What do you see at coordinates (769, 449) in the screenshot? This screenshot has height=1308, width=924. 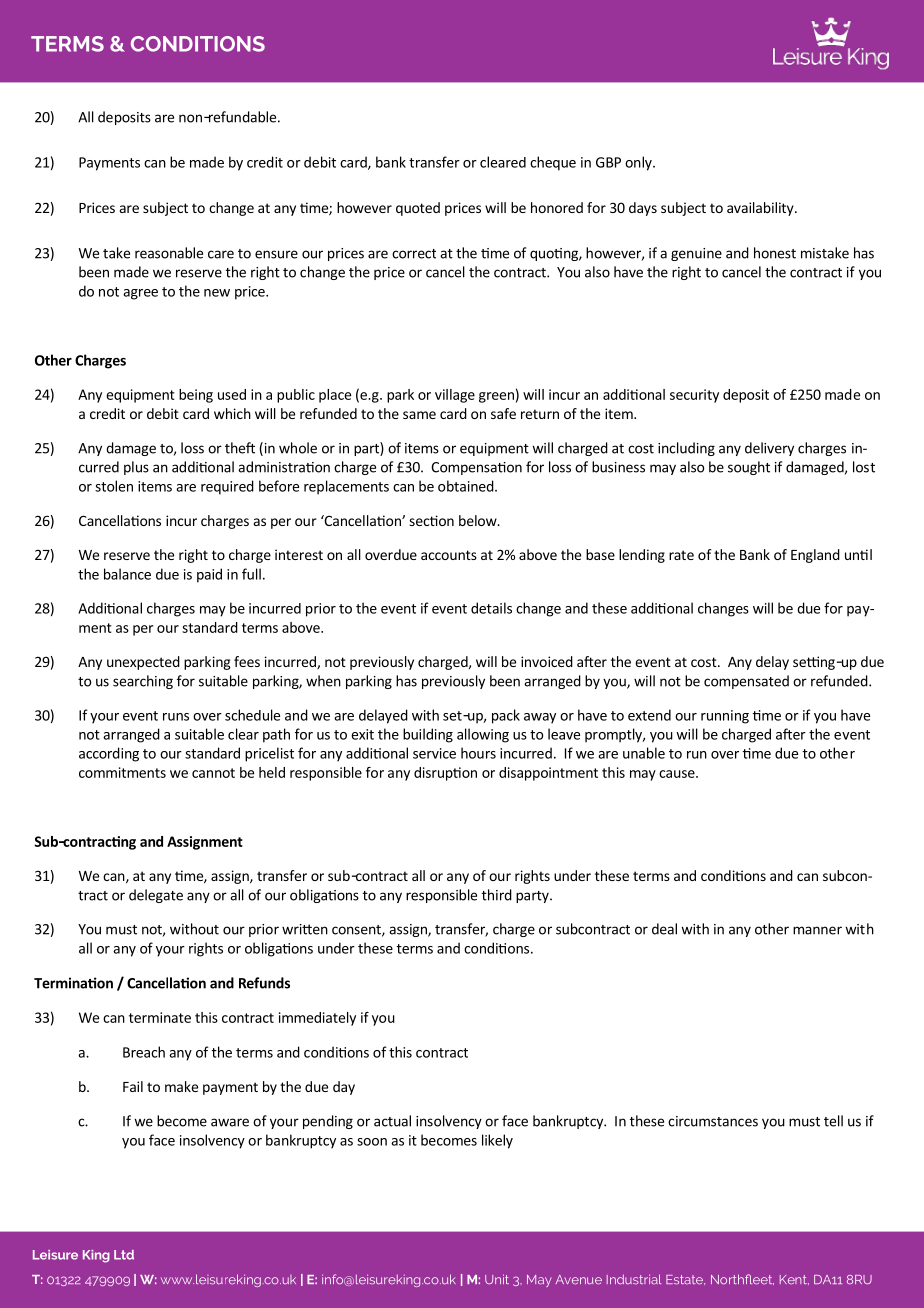 I see `delivery` at bounding box center [769, 449].
